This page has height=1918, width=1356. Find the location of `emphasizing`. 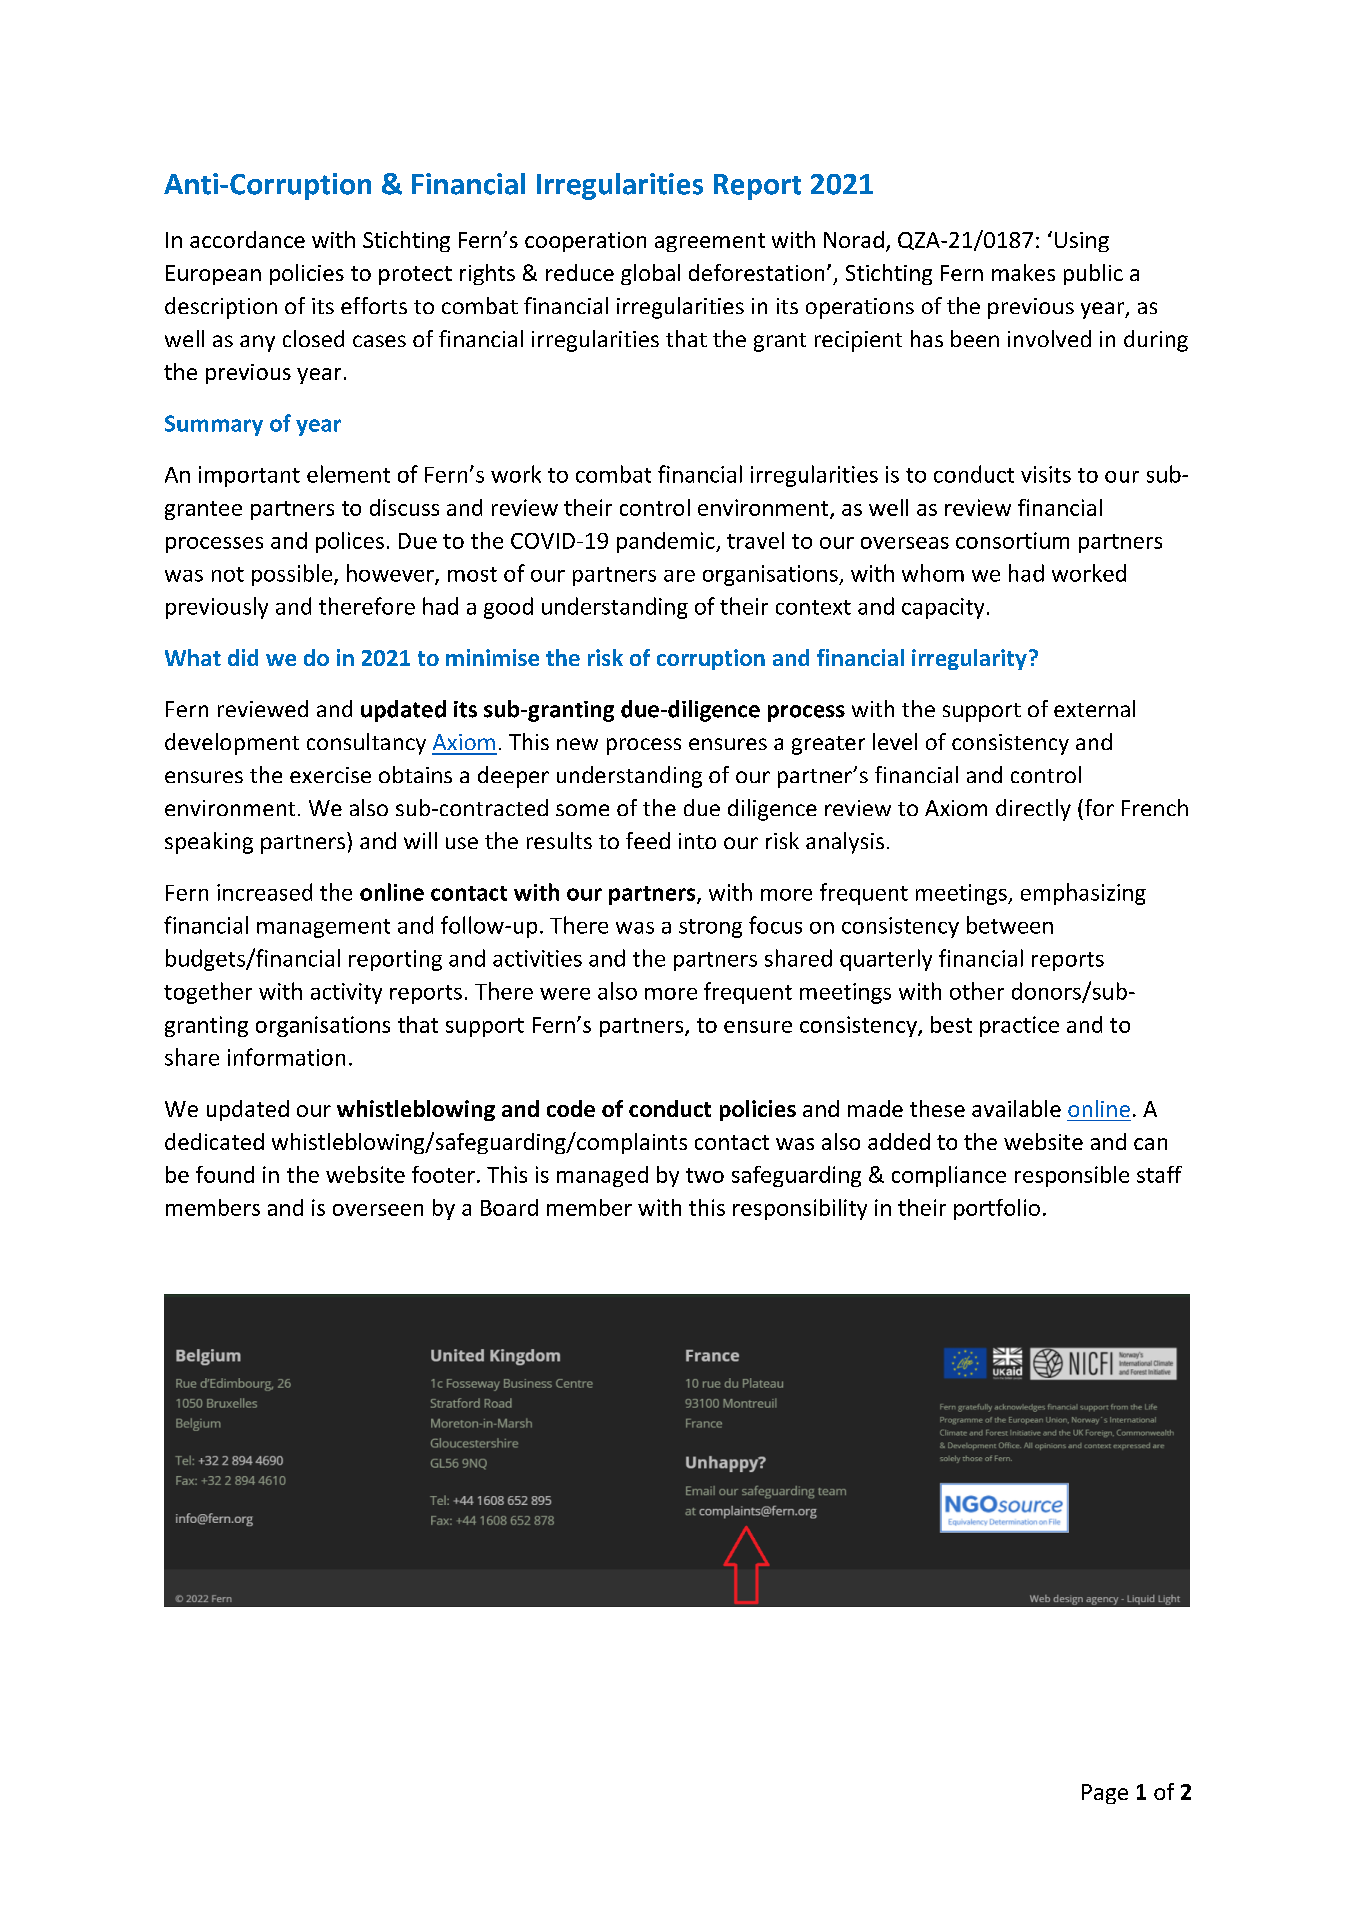

emphasizing is located at coordinates (1083, 894).
